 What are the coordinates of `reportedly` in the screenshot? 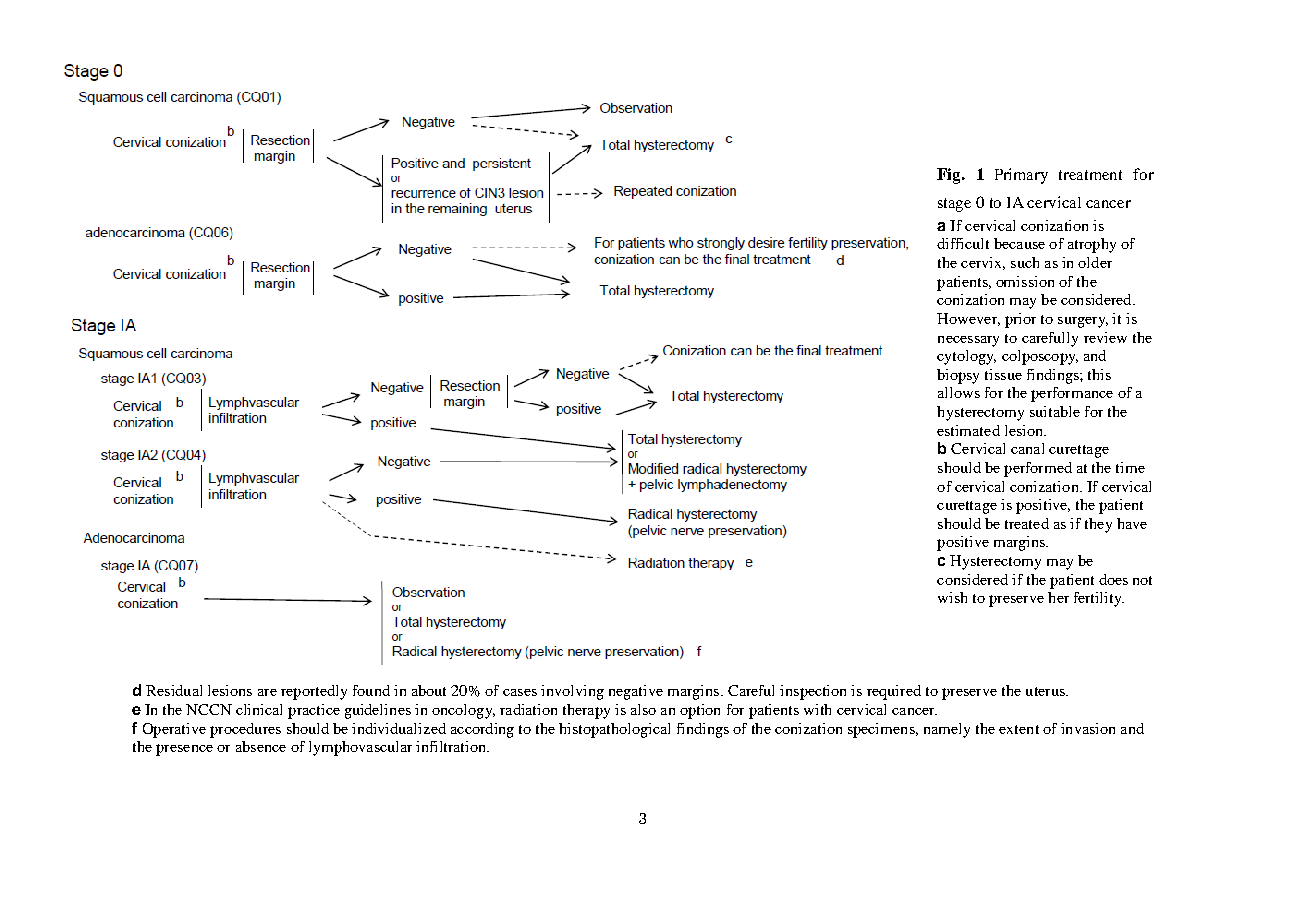 It's located at (314, 692).
